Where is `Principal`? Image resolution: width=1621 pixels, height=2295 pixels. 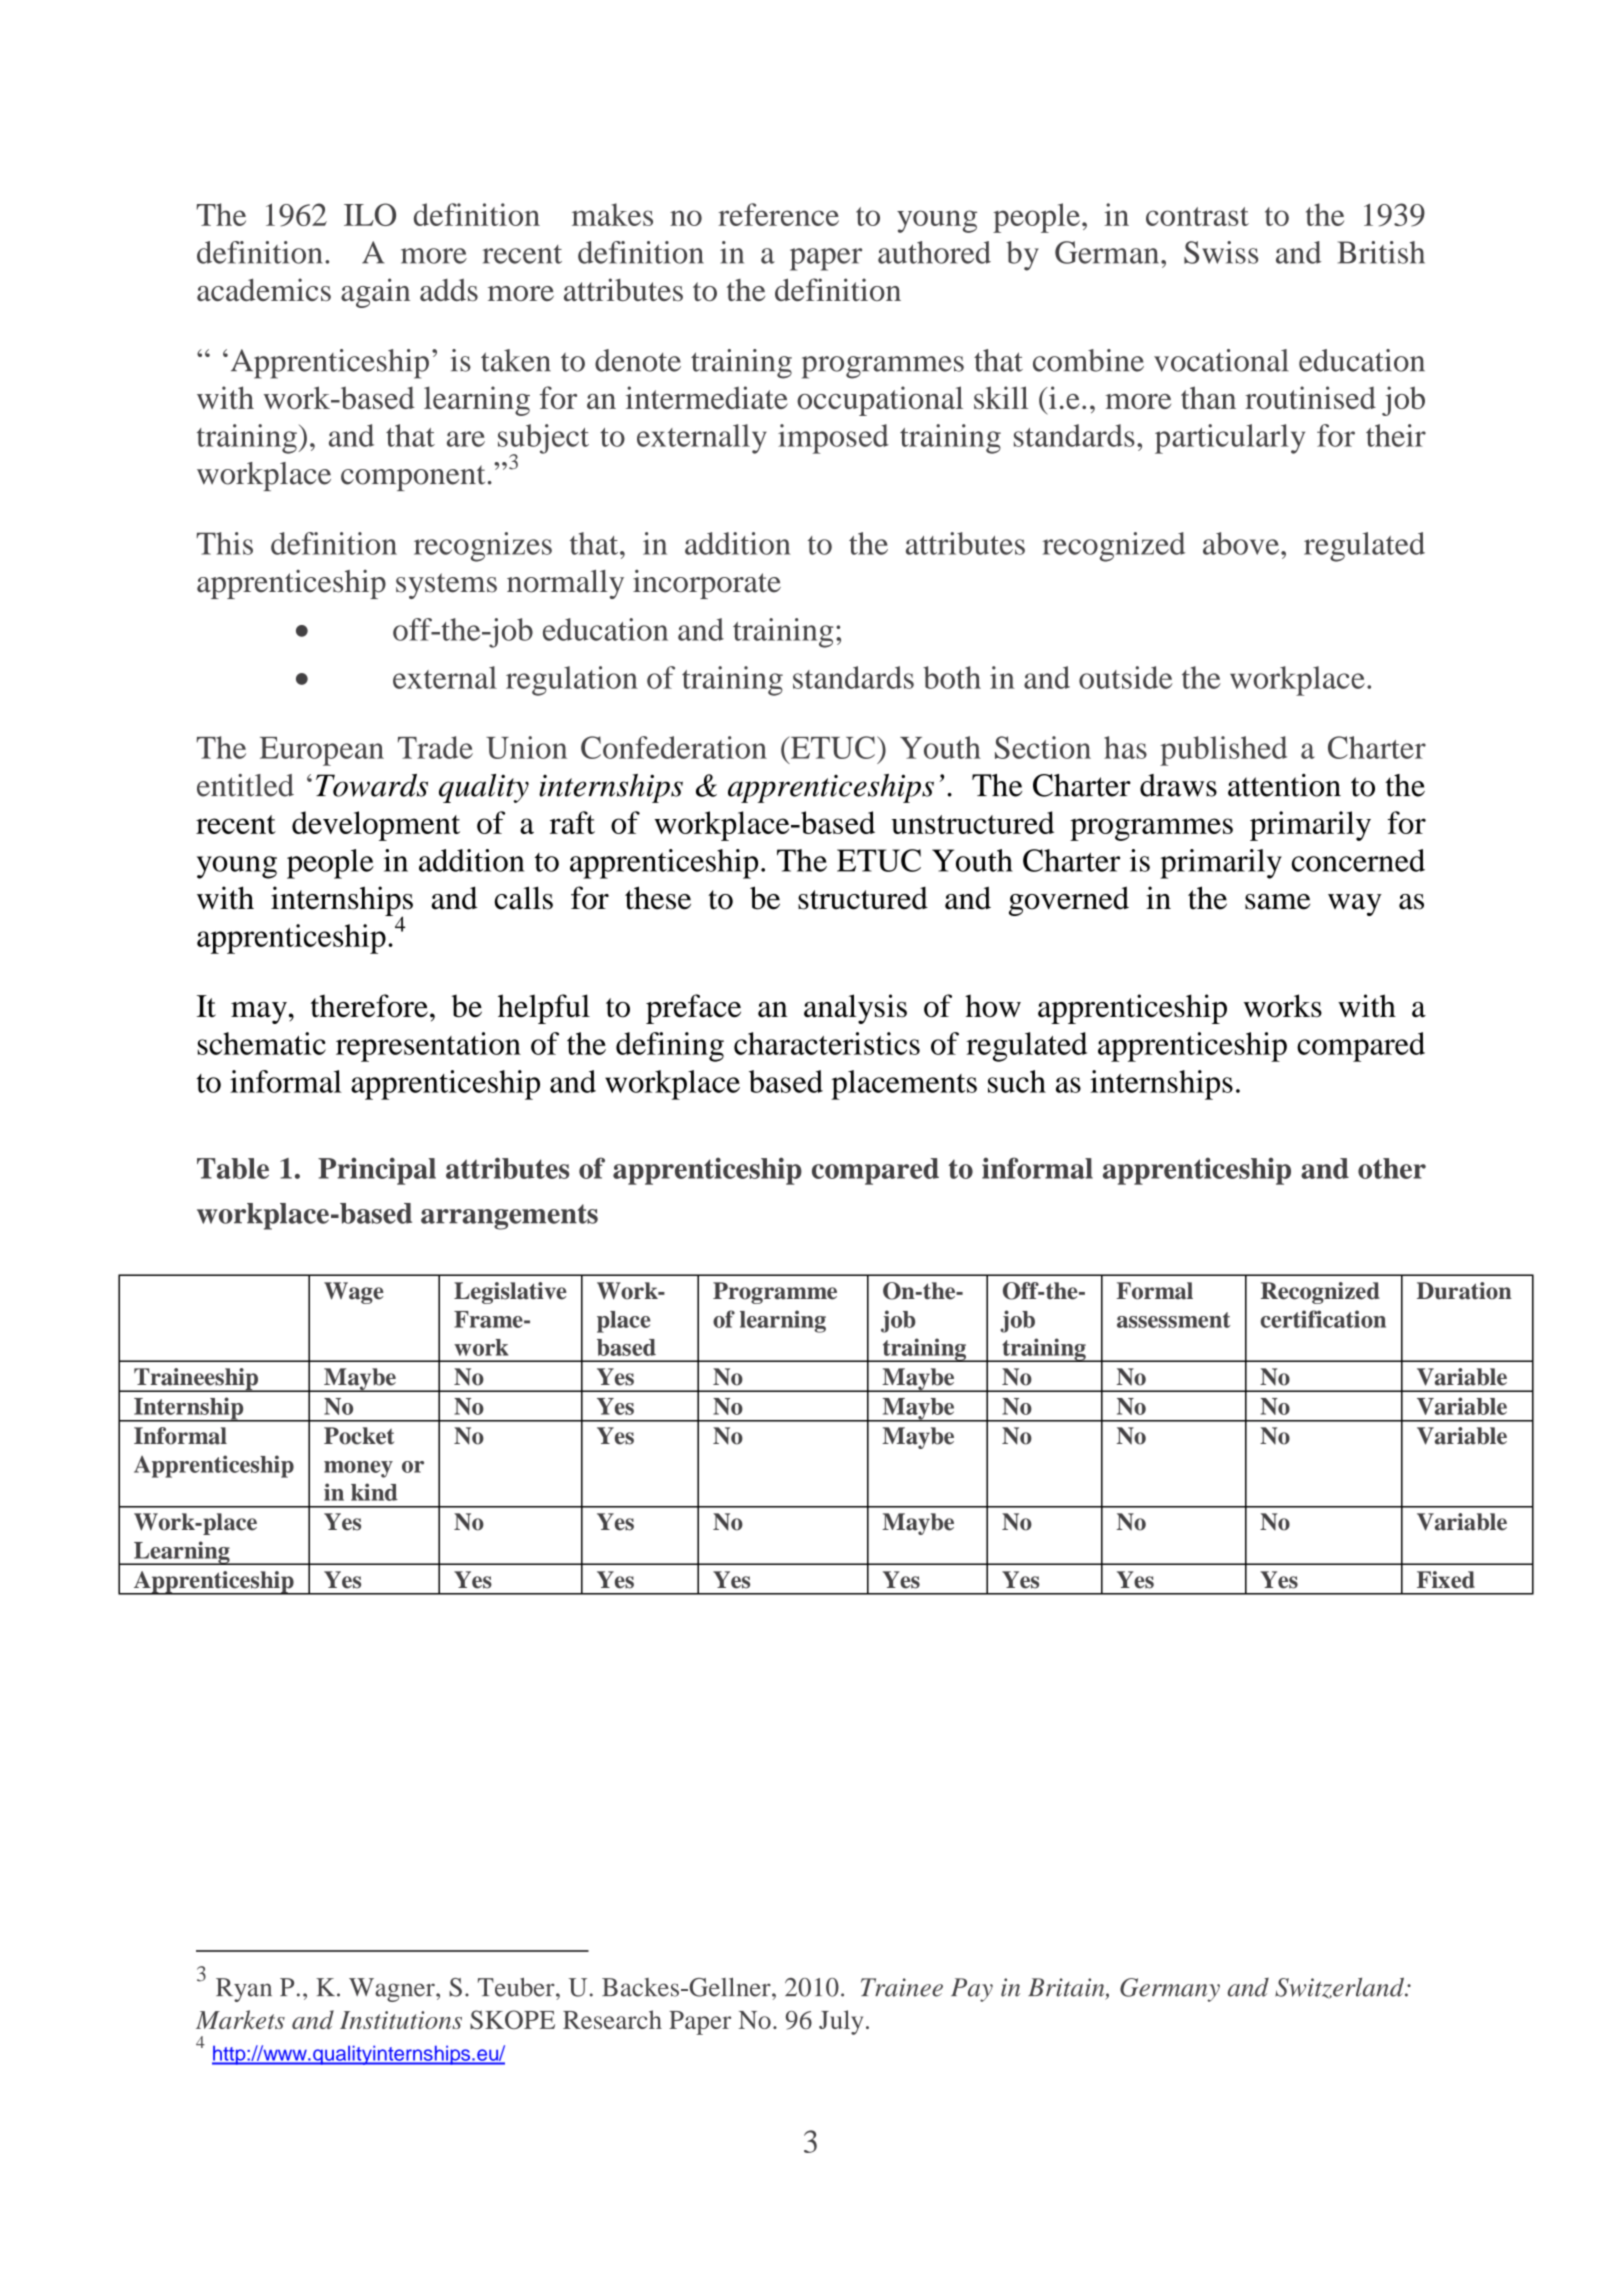
Principal is located at coordinates (377, 1171).
